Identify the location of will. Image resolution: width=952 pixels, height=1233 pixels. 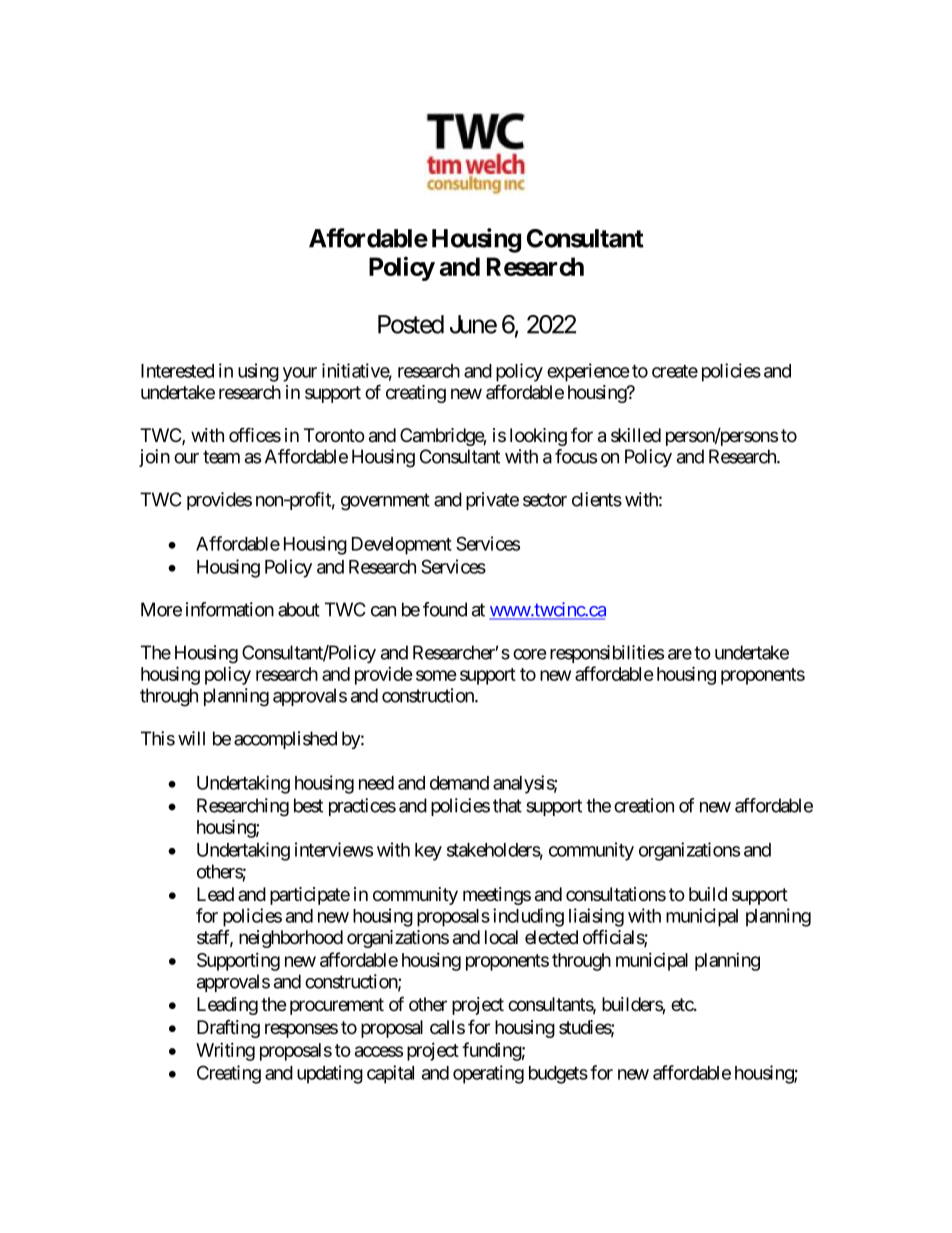
(191, 738).
